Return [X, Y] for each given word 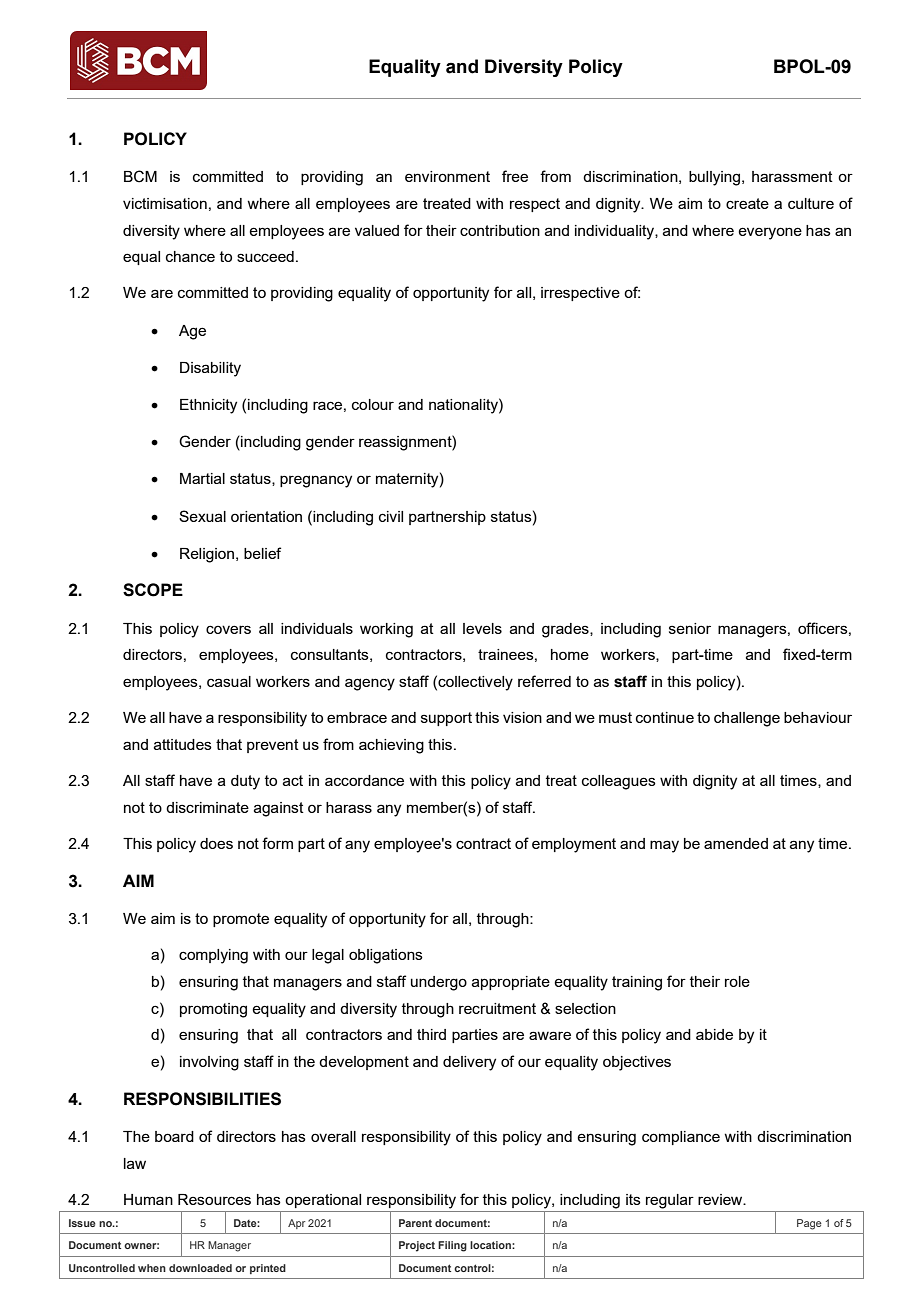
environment [447, 176]
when [152, 1268]
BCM [140, 176]
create [747, 203]
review [721, 1199]
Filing [452, 1246]
